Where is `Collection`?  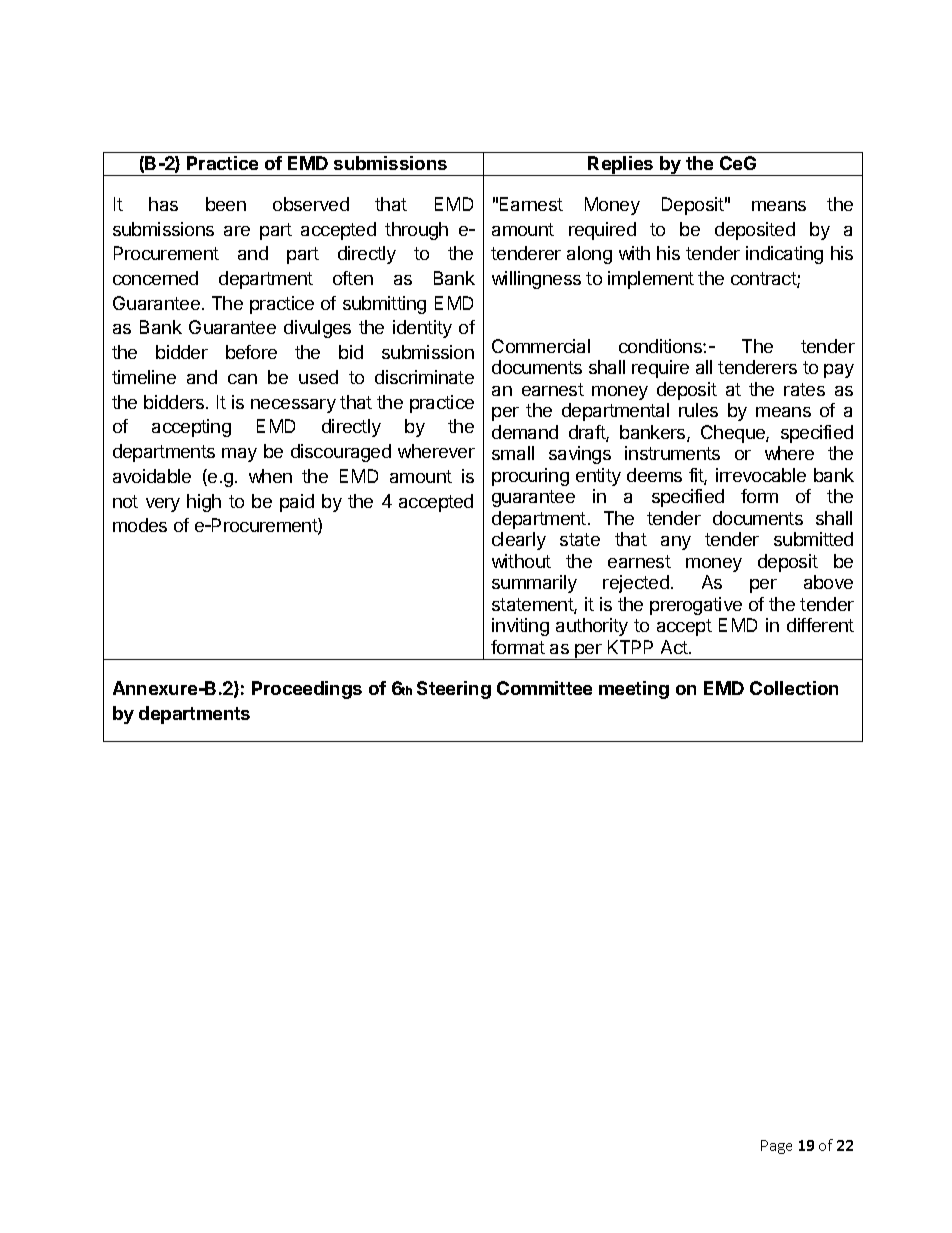
Collection is located at coordinates (794, 688).
